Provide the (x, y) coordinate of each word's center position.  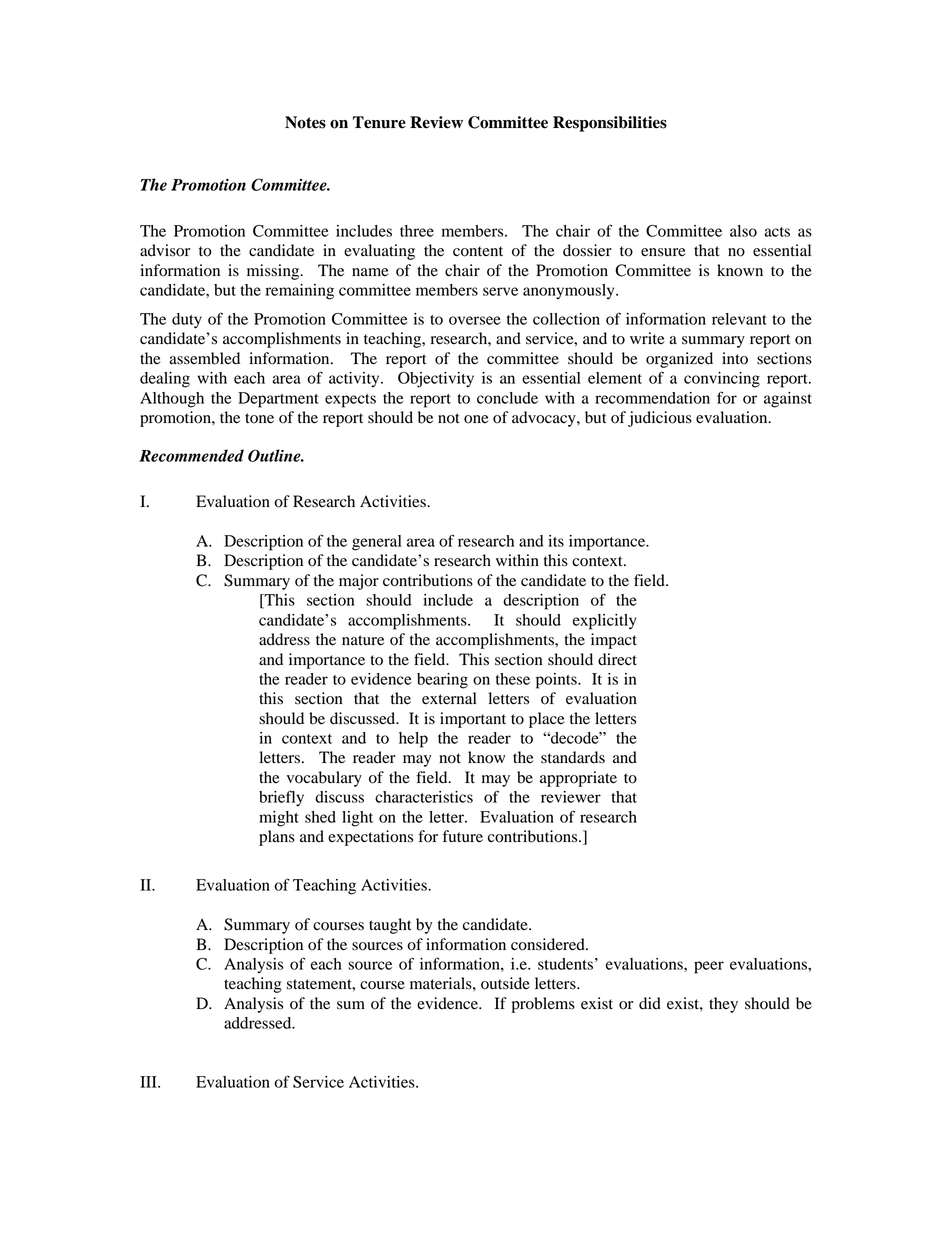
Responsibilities (610, 124)
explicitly (605, 622)
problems (543, 1005)
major (359, 582)
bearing (442, 681)
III (149, 1082)
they (723, 1005)
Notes (305, 122)
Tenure (379, 122)
